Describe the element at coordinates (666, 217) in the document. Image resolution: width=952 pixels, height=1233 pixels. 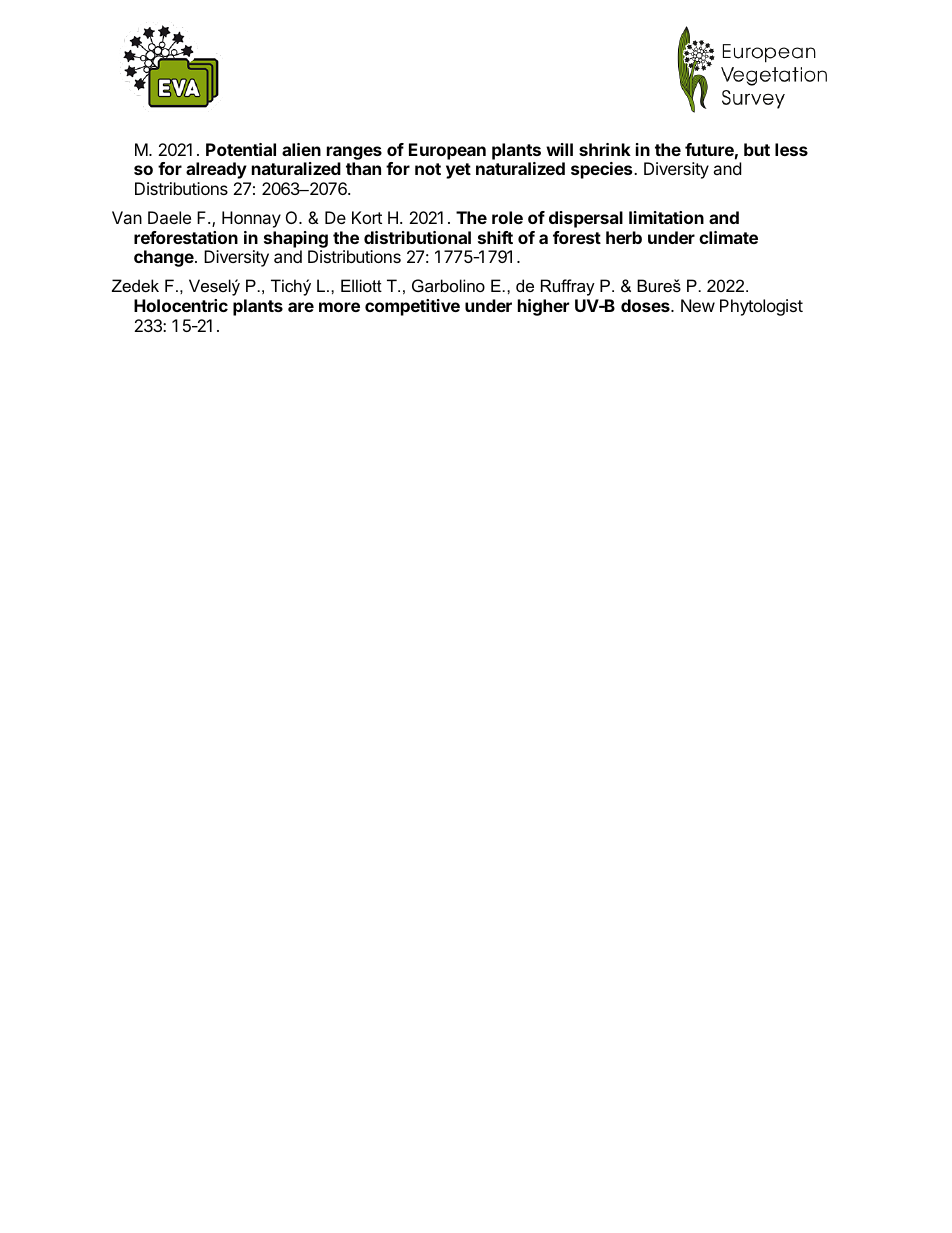
I see `limitation` at that location.
